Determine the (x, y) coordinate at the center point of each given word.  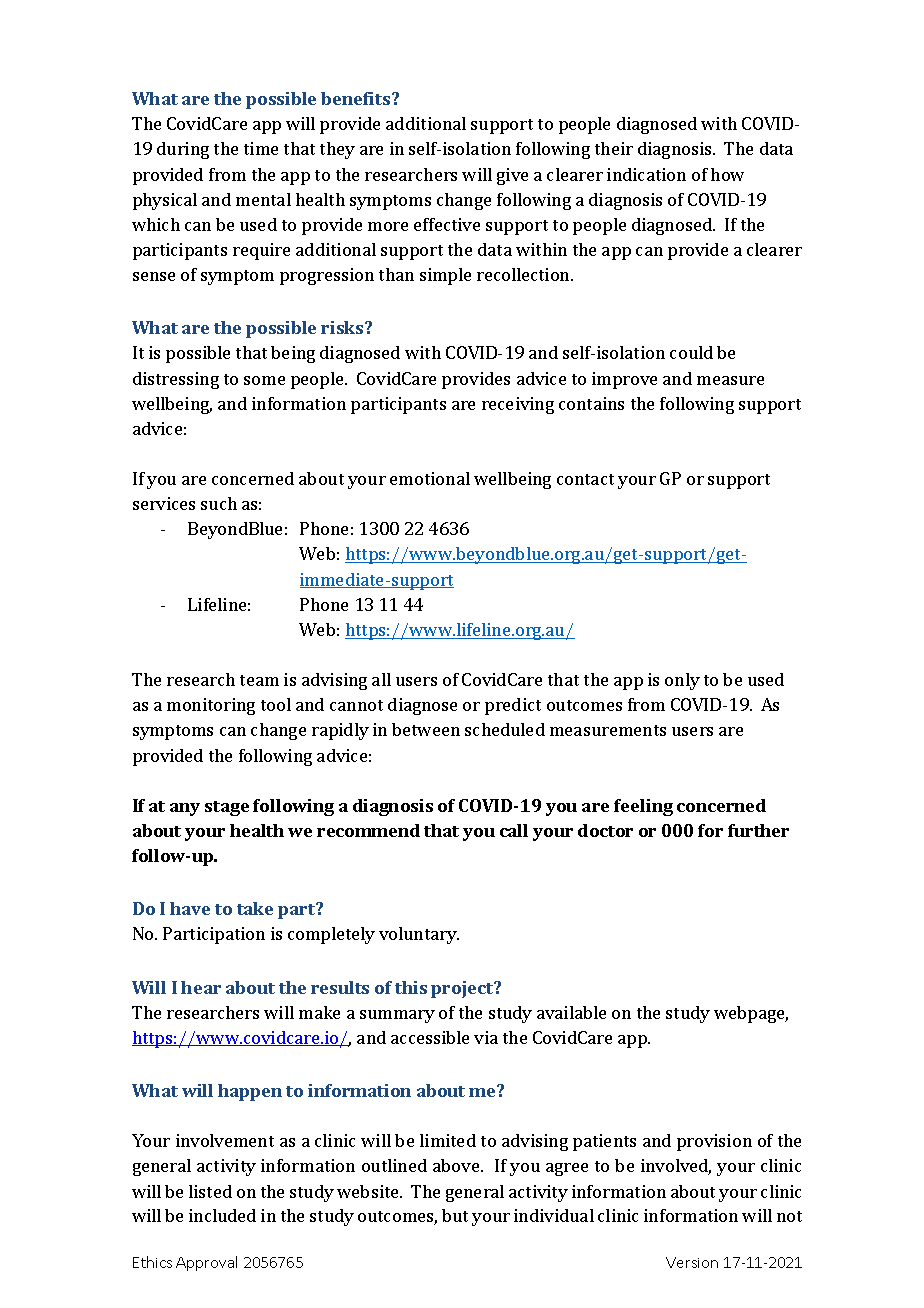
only (682, 681)
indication (646, 174)
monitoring (211, 706)
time (261, 148)
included (222, 1215)
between (426, 729)
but (455, 1215)
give (512, 176)
